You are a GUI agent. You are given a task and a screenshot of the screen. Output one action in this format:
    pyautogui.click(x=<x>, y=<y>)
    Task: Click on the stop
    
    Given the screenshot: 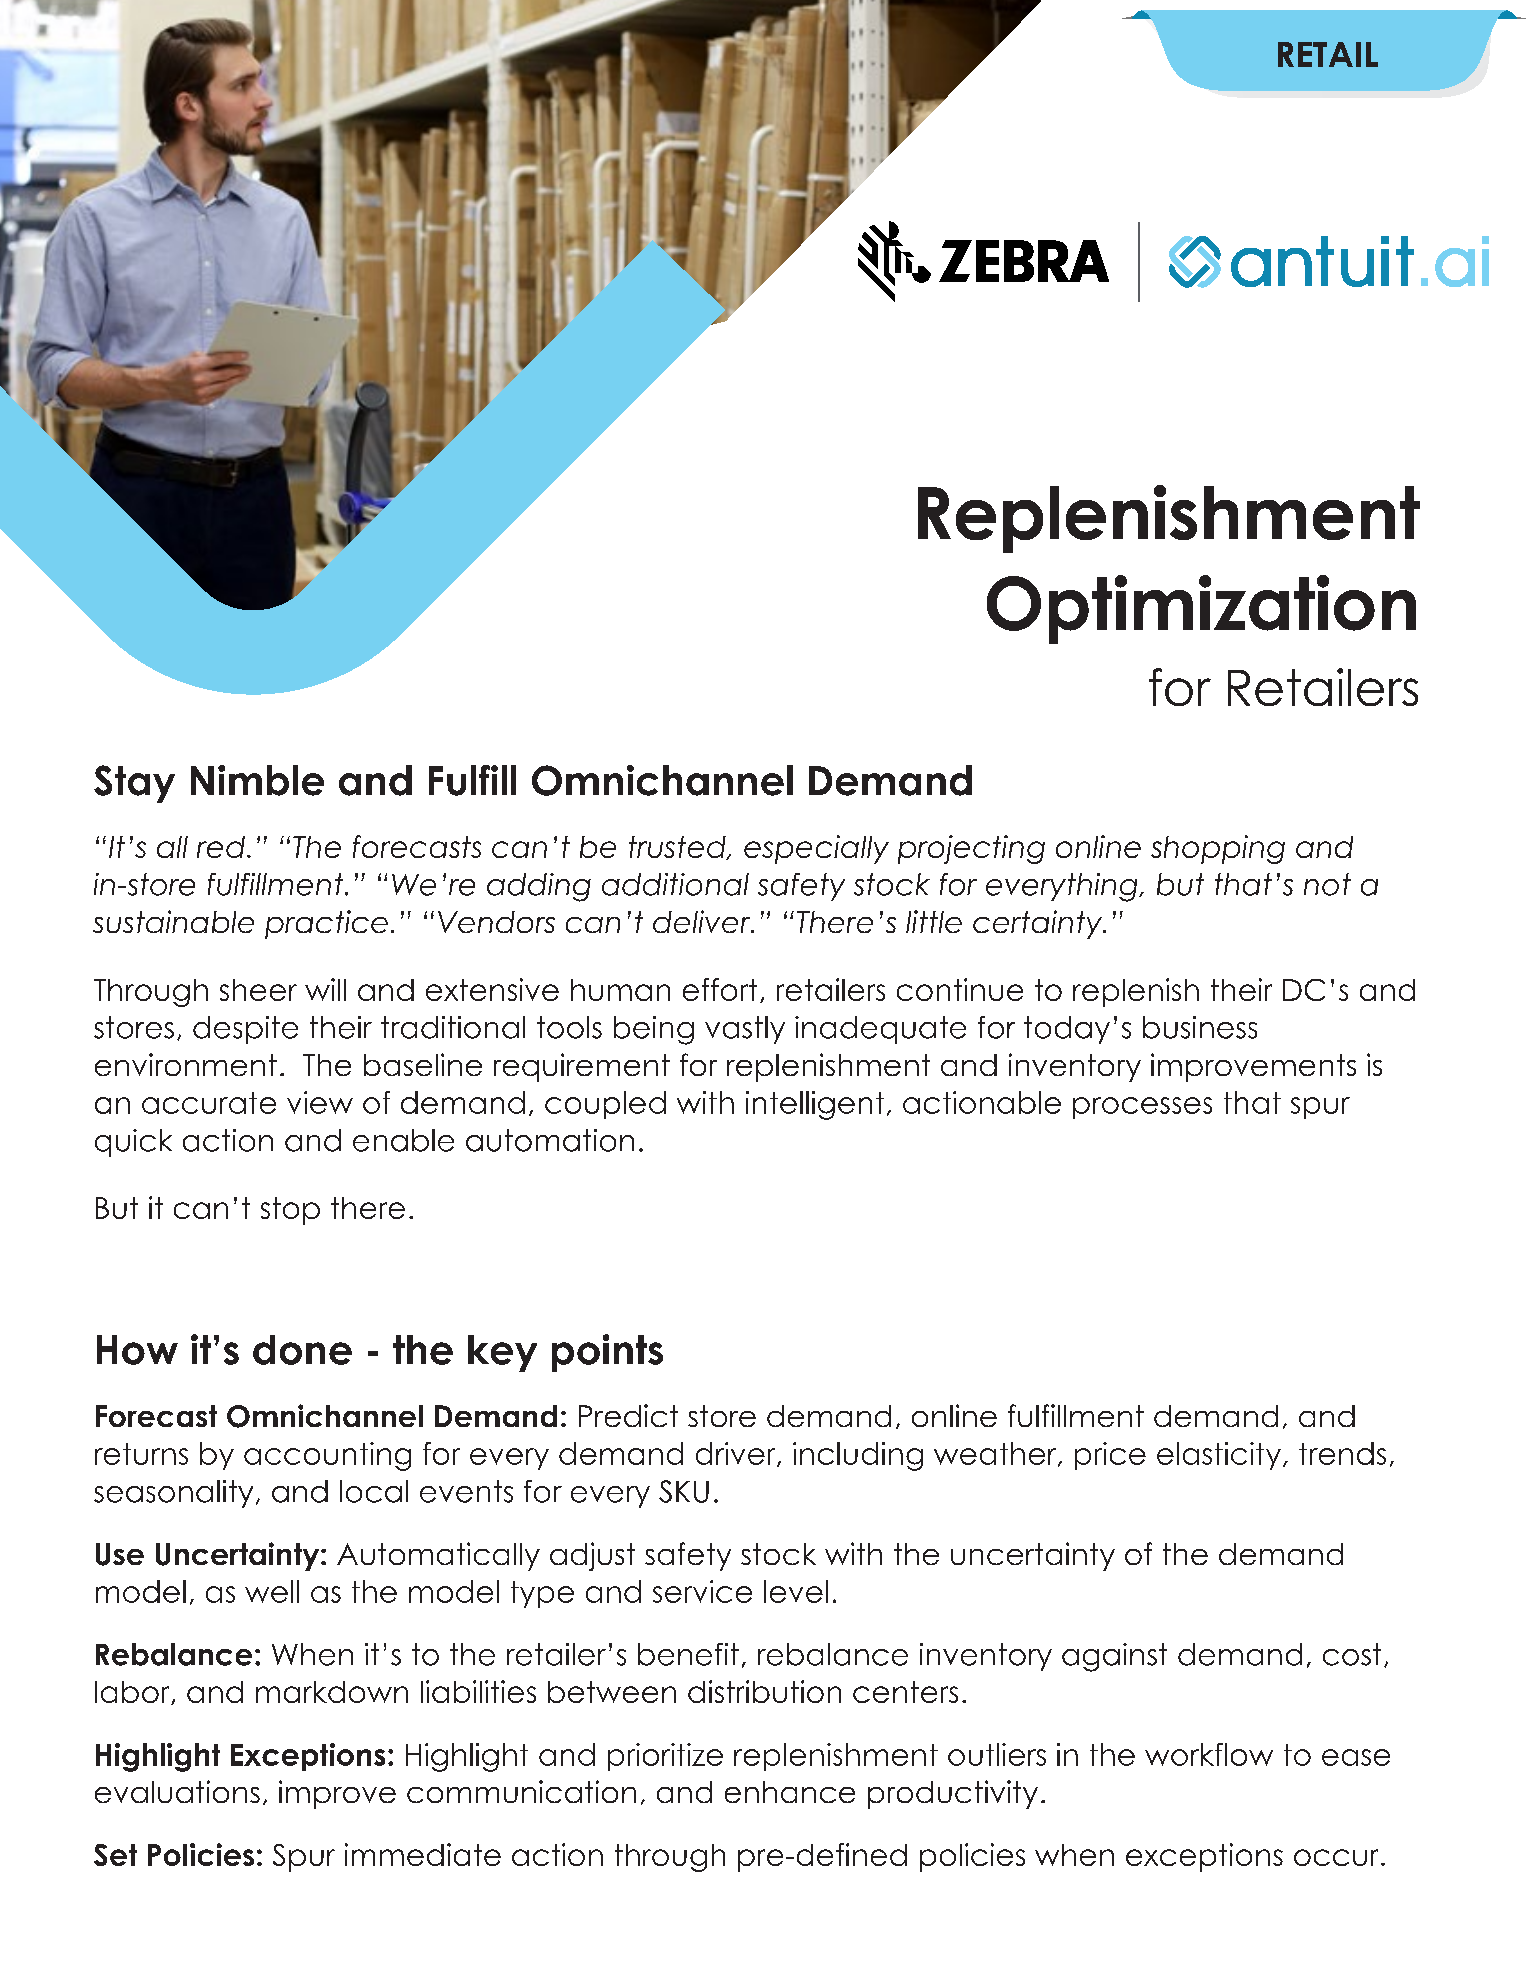 What is the action you would take?
    pyautogui.click(x=290, y=1211)
